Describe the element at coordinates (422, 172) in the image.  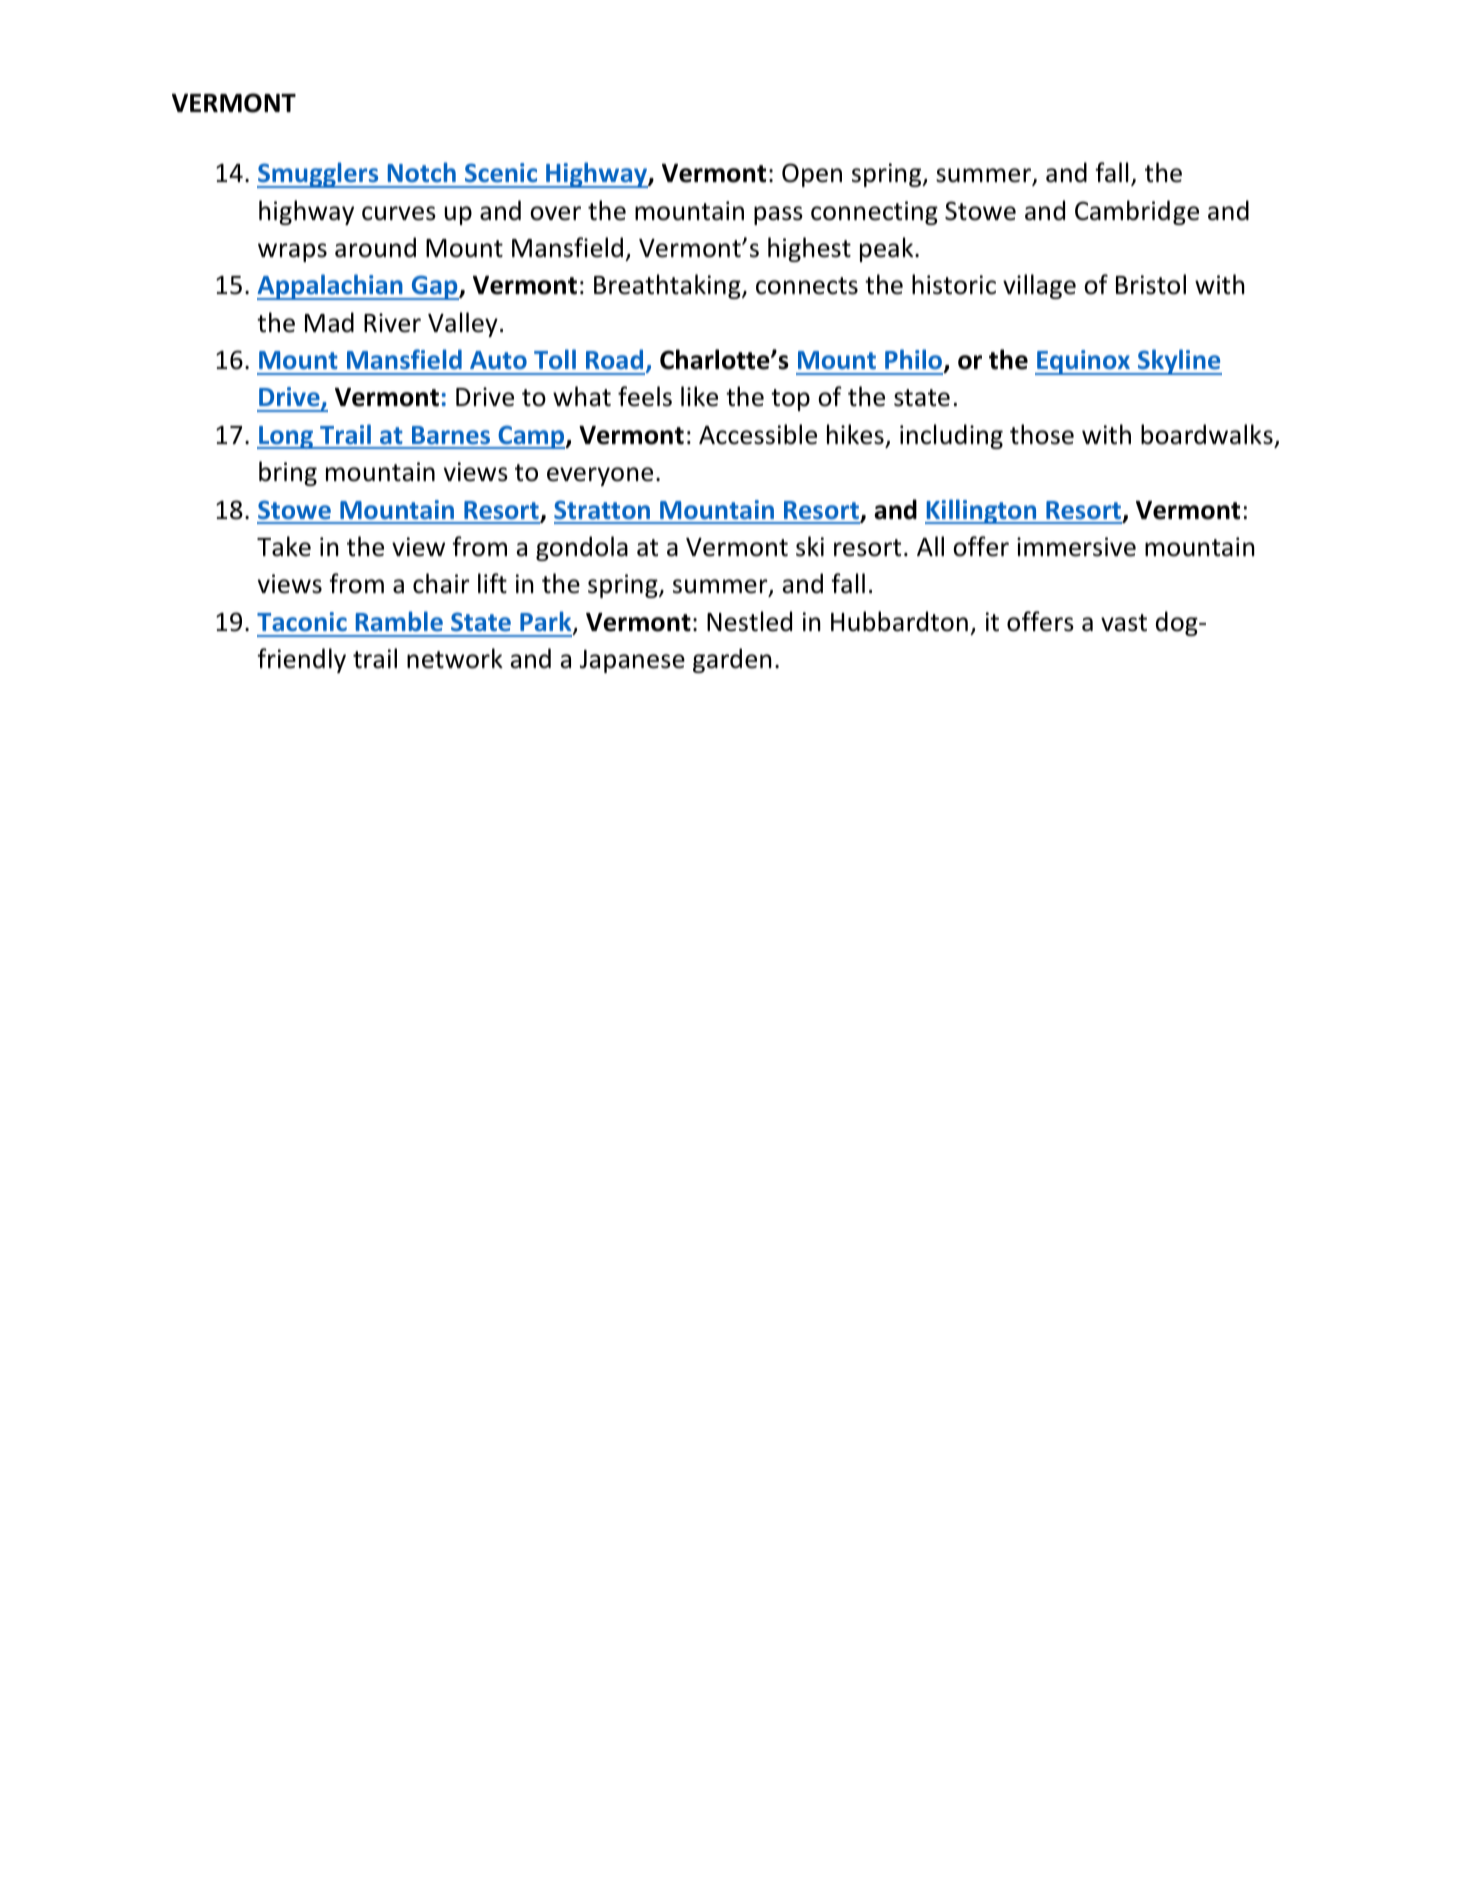
I see `Notch` at that location.
